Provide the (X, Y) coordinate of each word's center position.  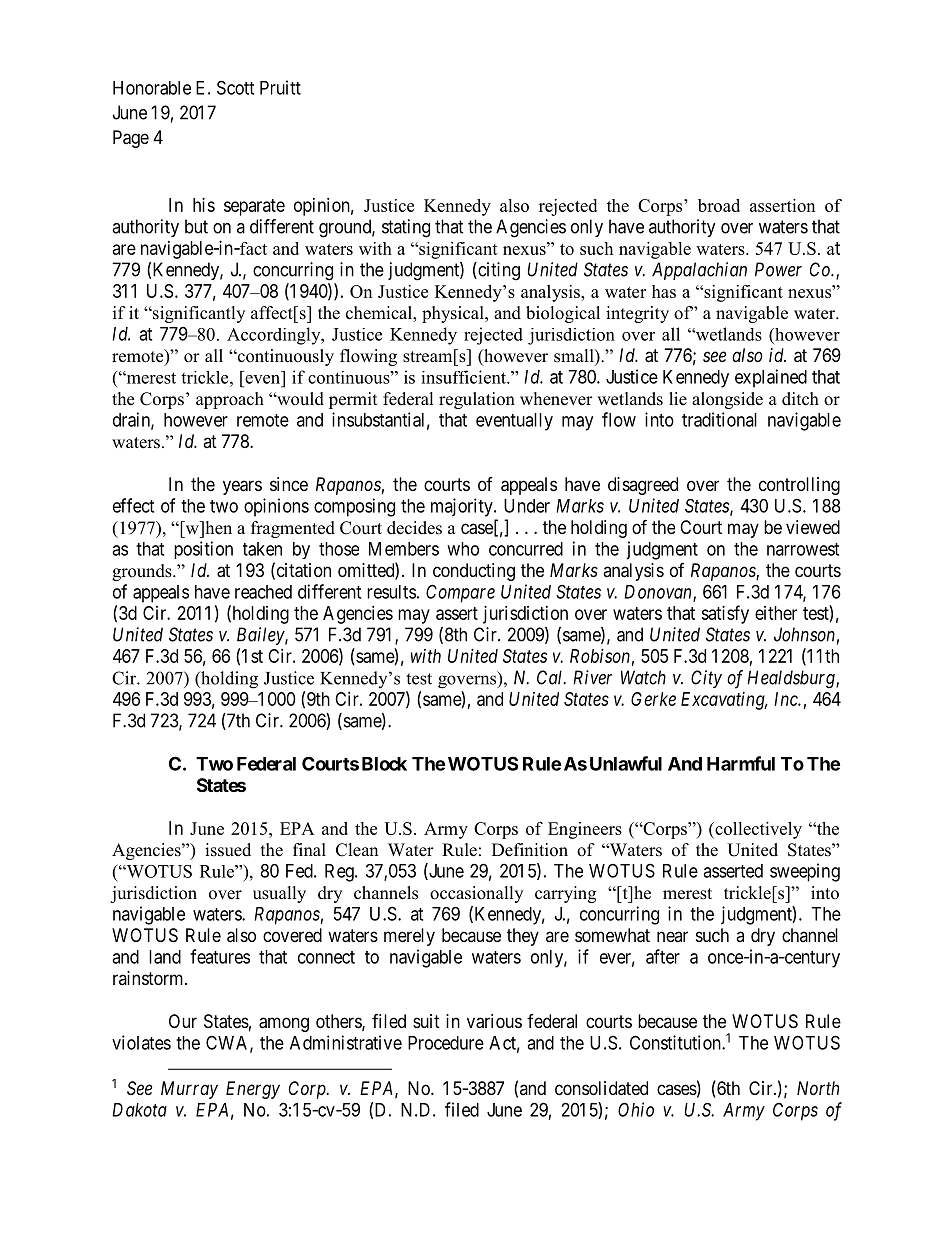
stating (406, 228)
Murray (189, 1090)
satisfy (725, 614)
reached (263, 592)
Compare (460, 593)
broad (719, 205)
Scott (235, 87)
